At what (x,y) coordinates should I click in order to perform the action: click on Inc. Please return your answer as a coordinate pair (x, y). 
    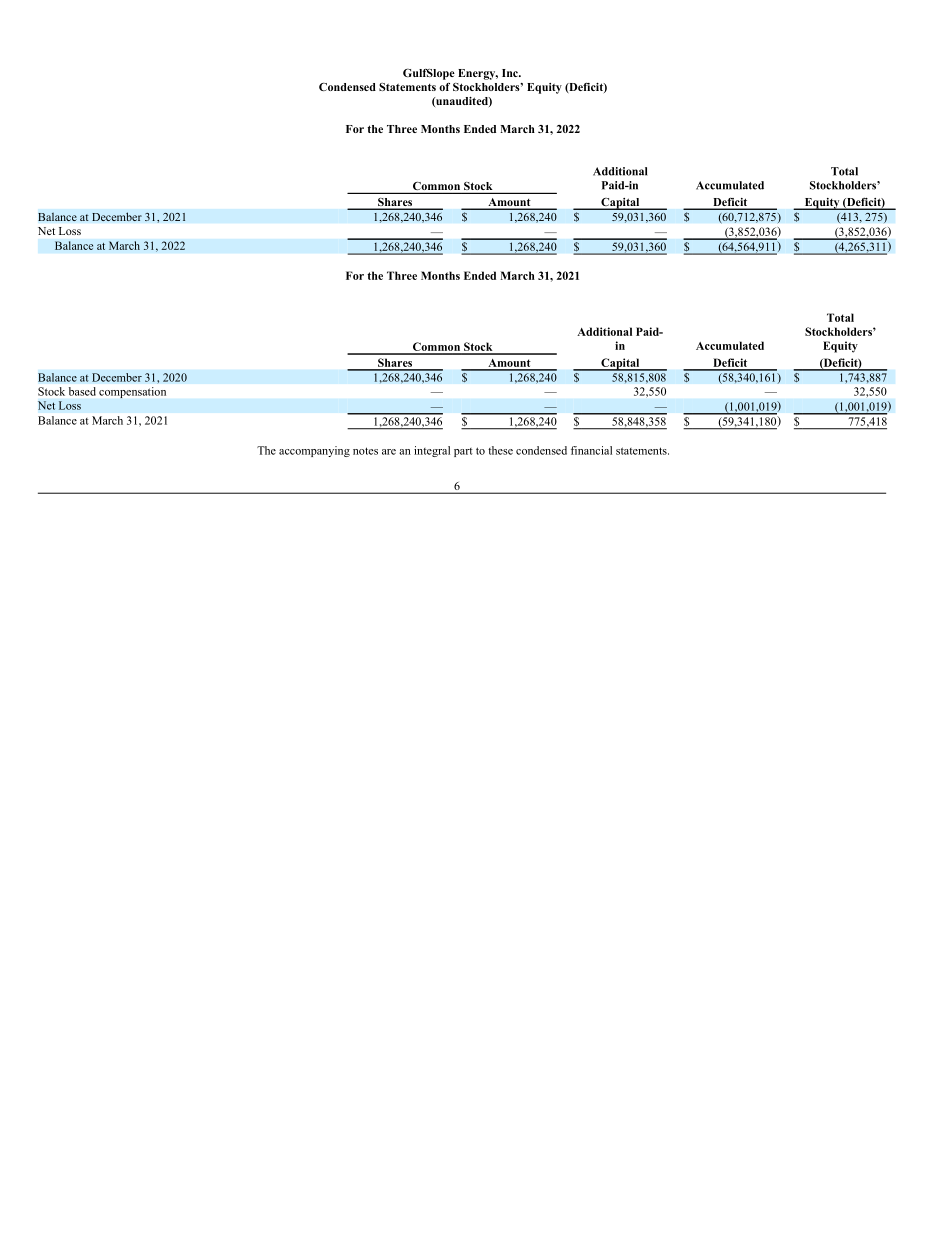
    Looking at the image, I should click on (511, 73).
